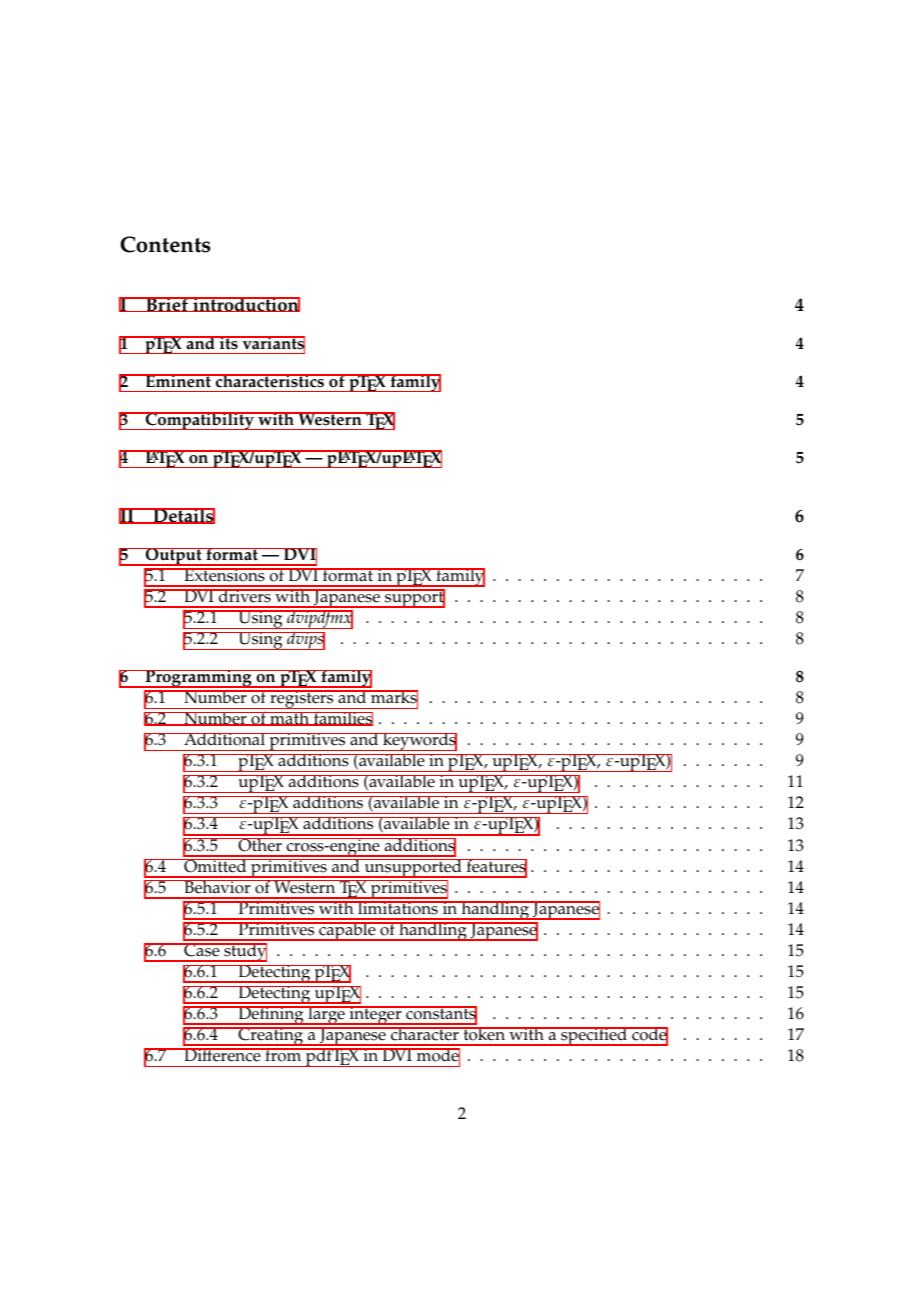  I want to click on its, so click(229, 343).
